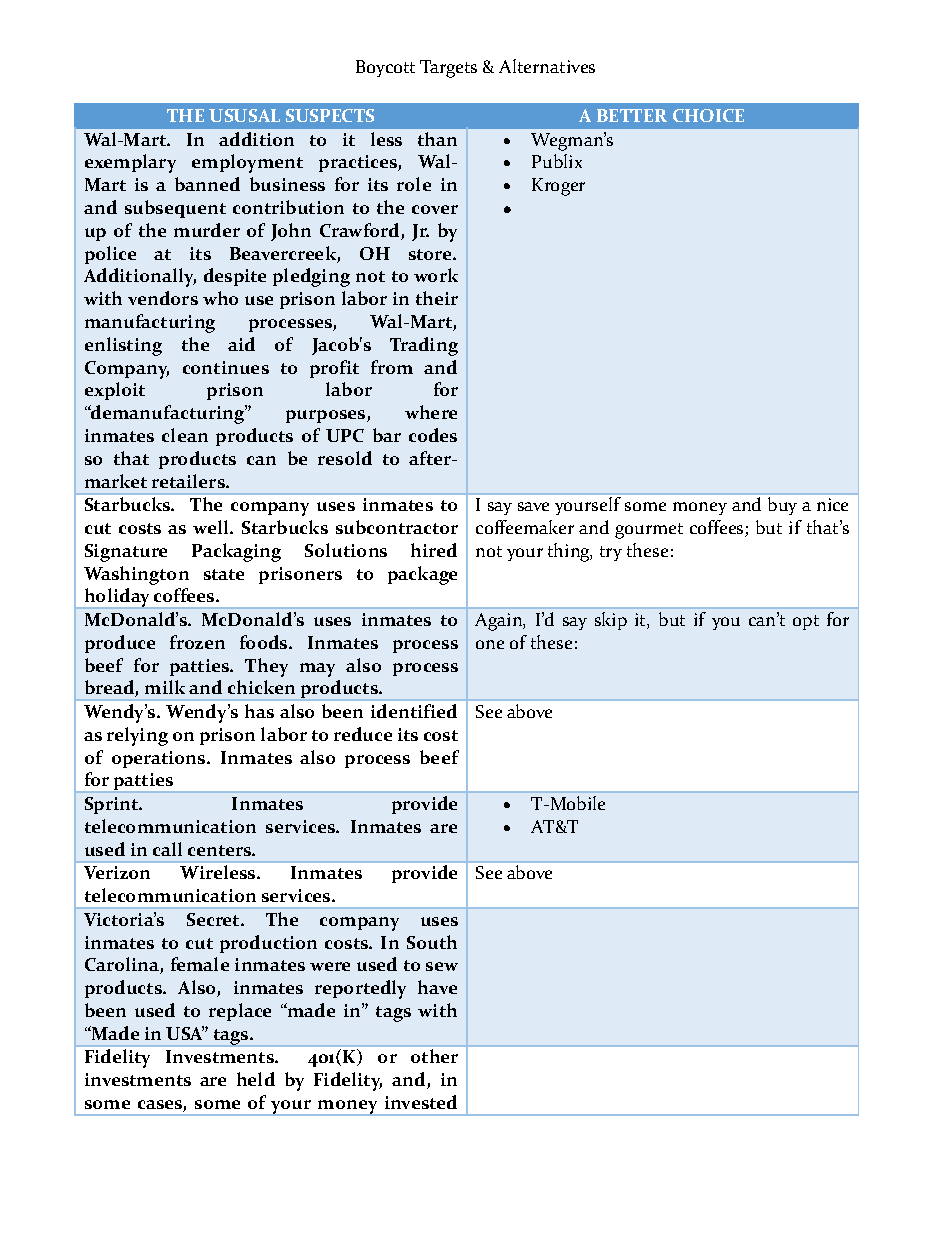 Image resolution: width=952 pixels, height=1233 pixels. I want to click on held, so click(256, 1079).
